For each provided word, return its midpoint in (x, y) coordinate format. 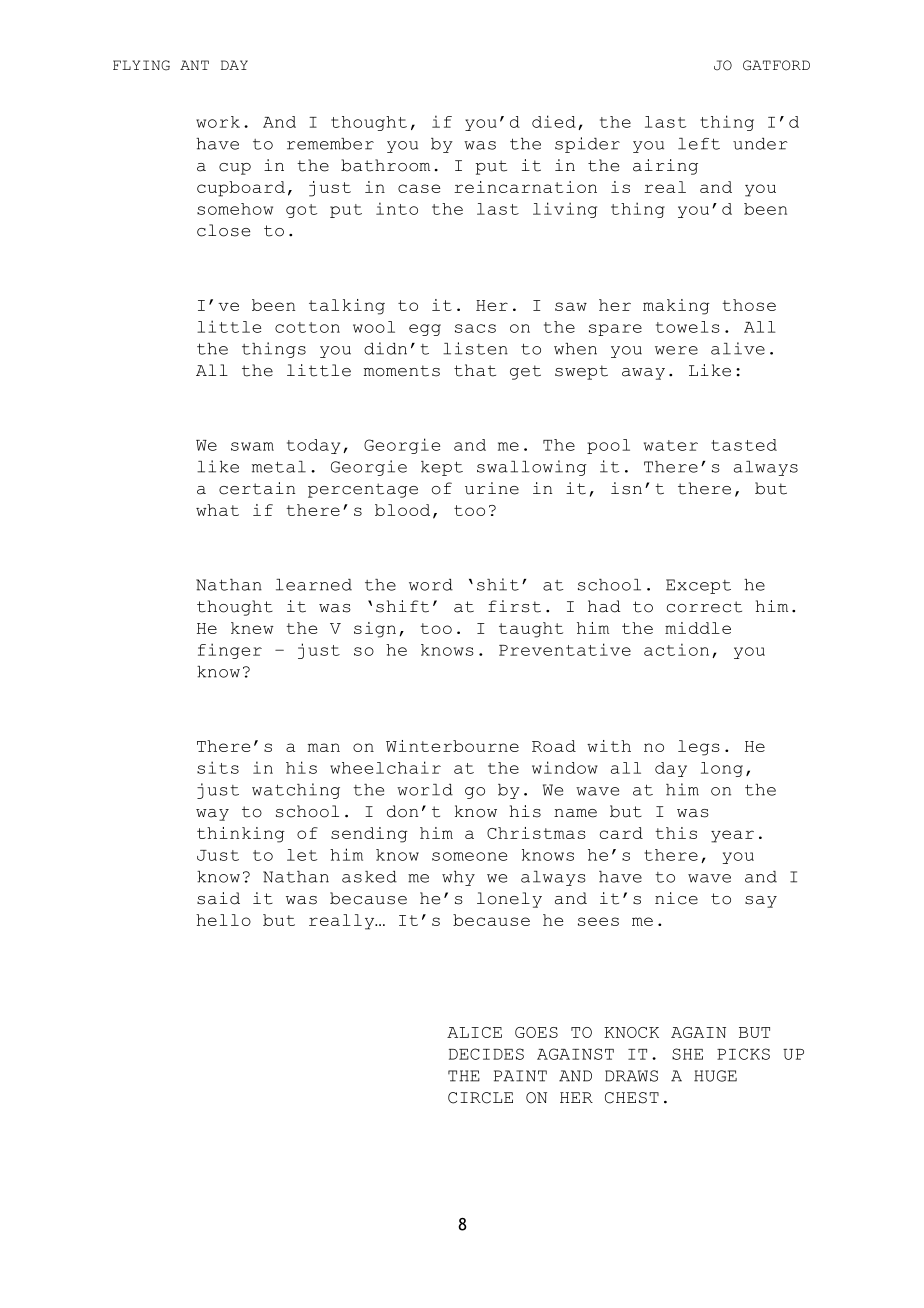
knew (252, 628)
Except (698, 586)
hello (223, 920)
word (431, 585)
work (218, 122)
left (699, 144)
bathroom (385, 165)
